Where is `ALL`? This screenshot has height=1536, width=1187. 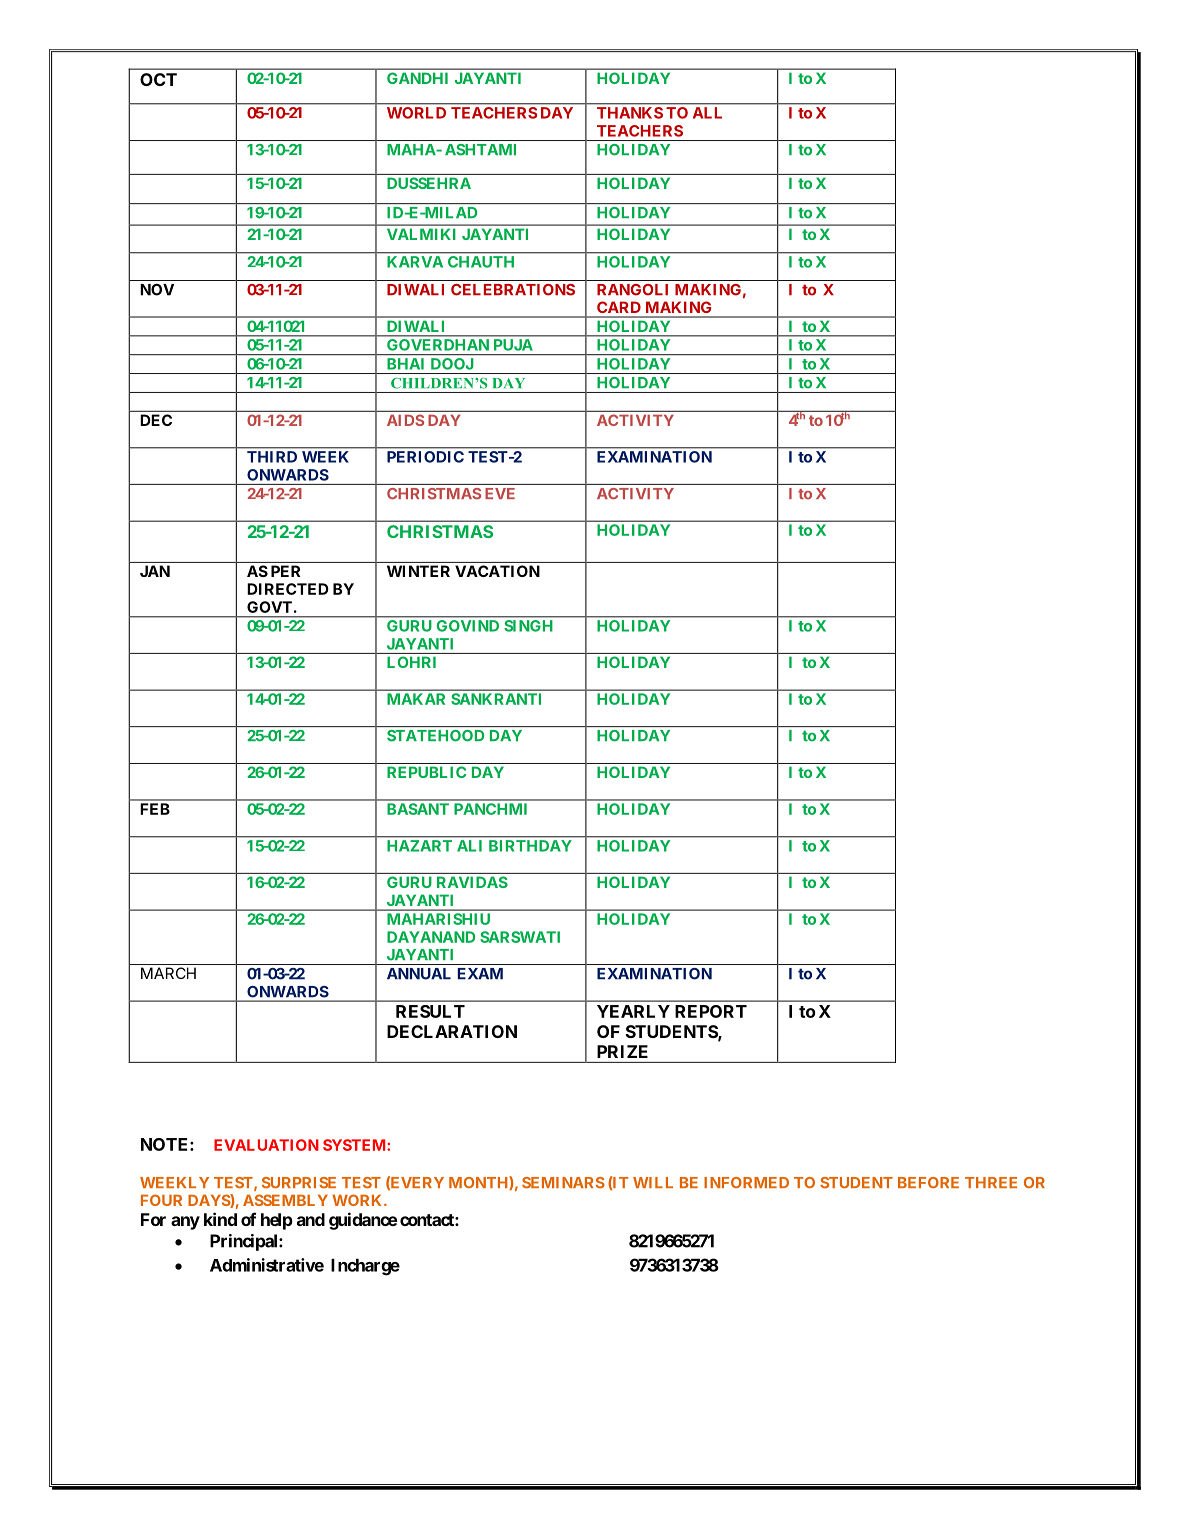 ALL is located at coordinates (707, 113).
